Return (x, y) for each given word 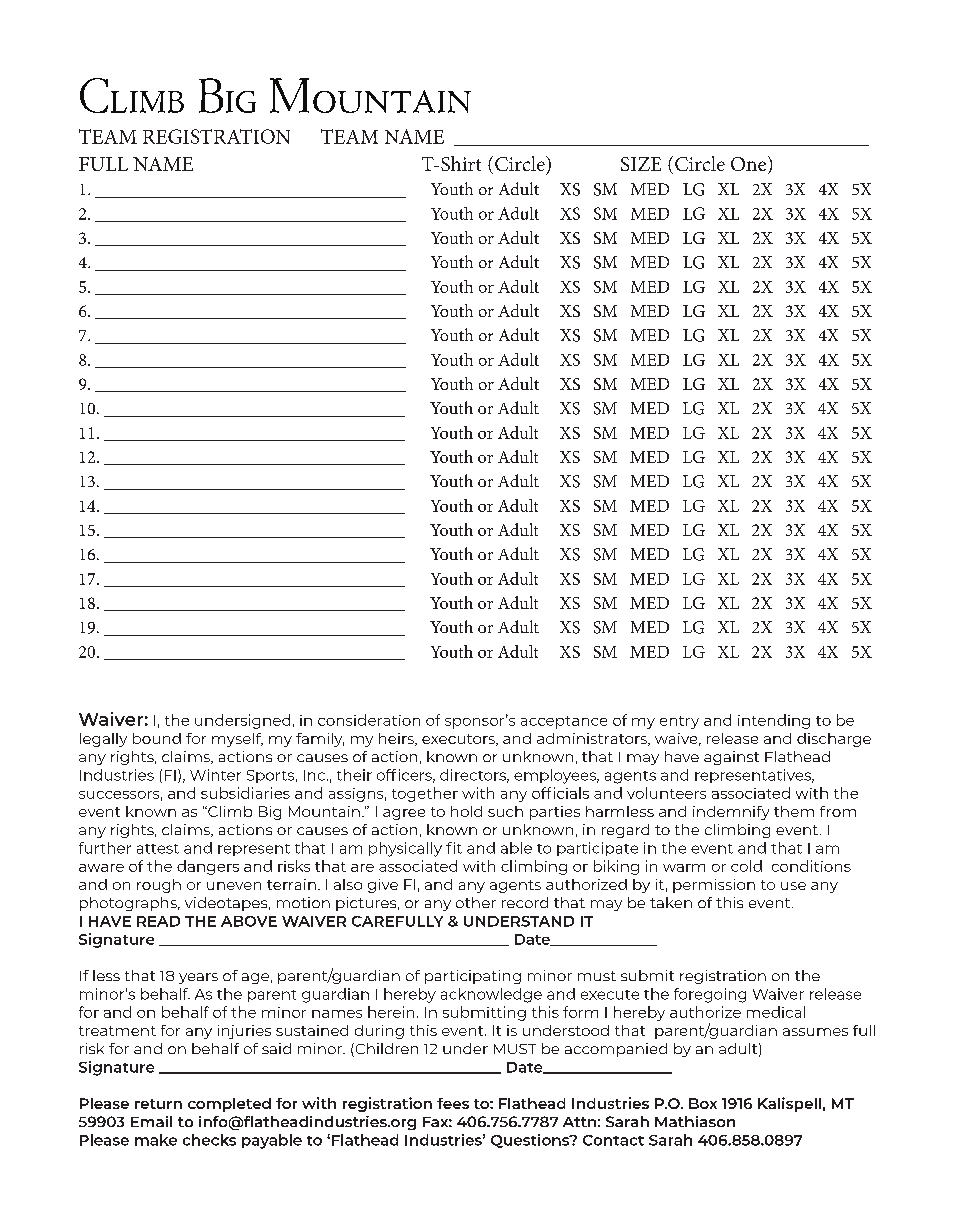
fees (453, 1103)
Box (703, 1103)
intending (774, 721)
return (158, 1104)
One (748, 164)
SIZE (641, 164)
